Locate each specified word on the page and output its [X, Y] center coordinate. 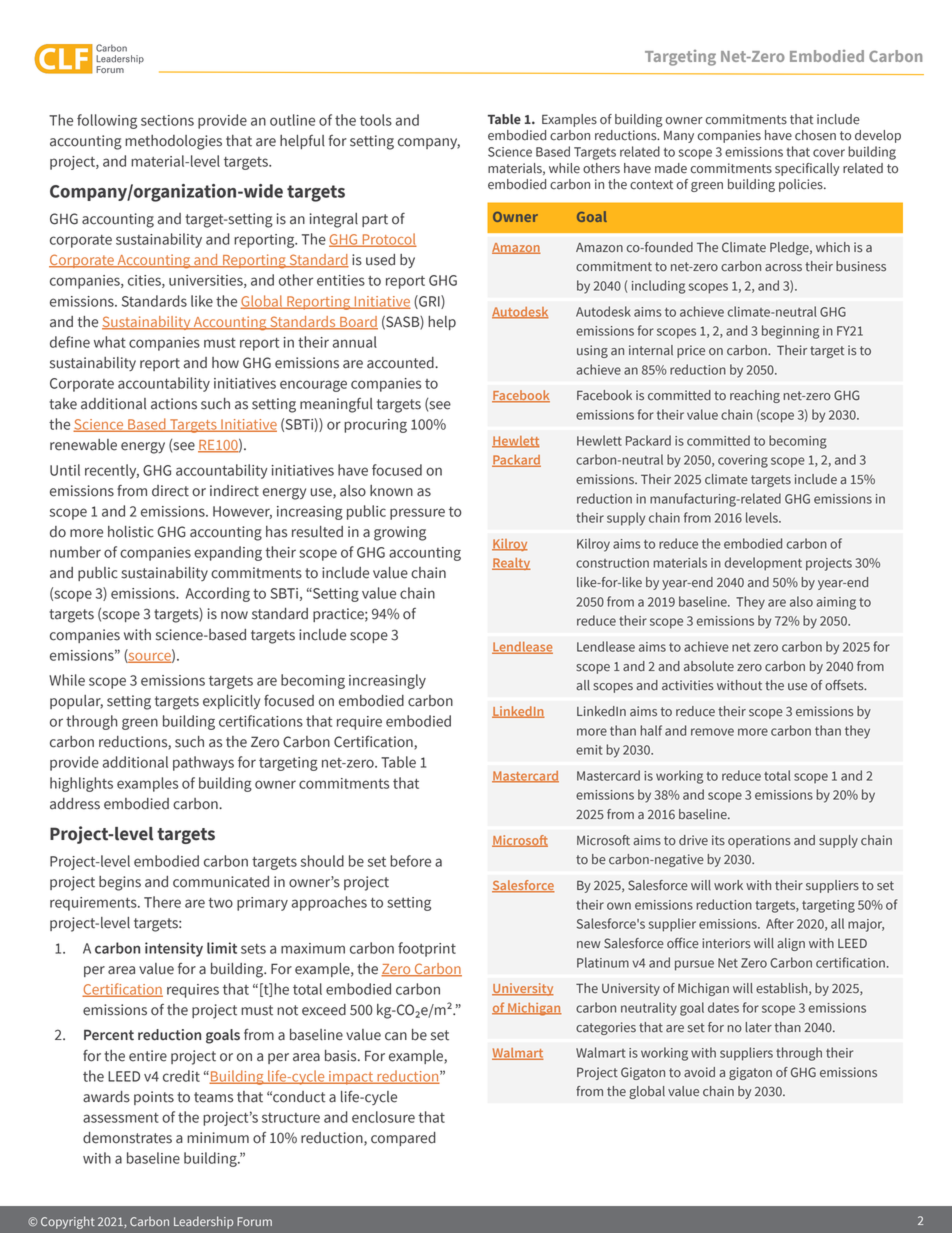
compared [403, 1139]
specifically [807, 169]
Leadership [203, 1222]
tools [376, 120]
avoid [699, 1072]
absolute [709, 666]
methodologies [173, 142]
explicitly [231, 702]
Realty [511, 564]
